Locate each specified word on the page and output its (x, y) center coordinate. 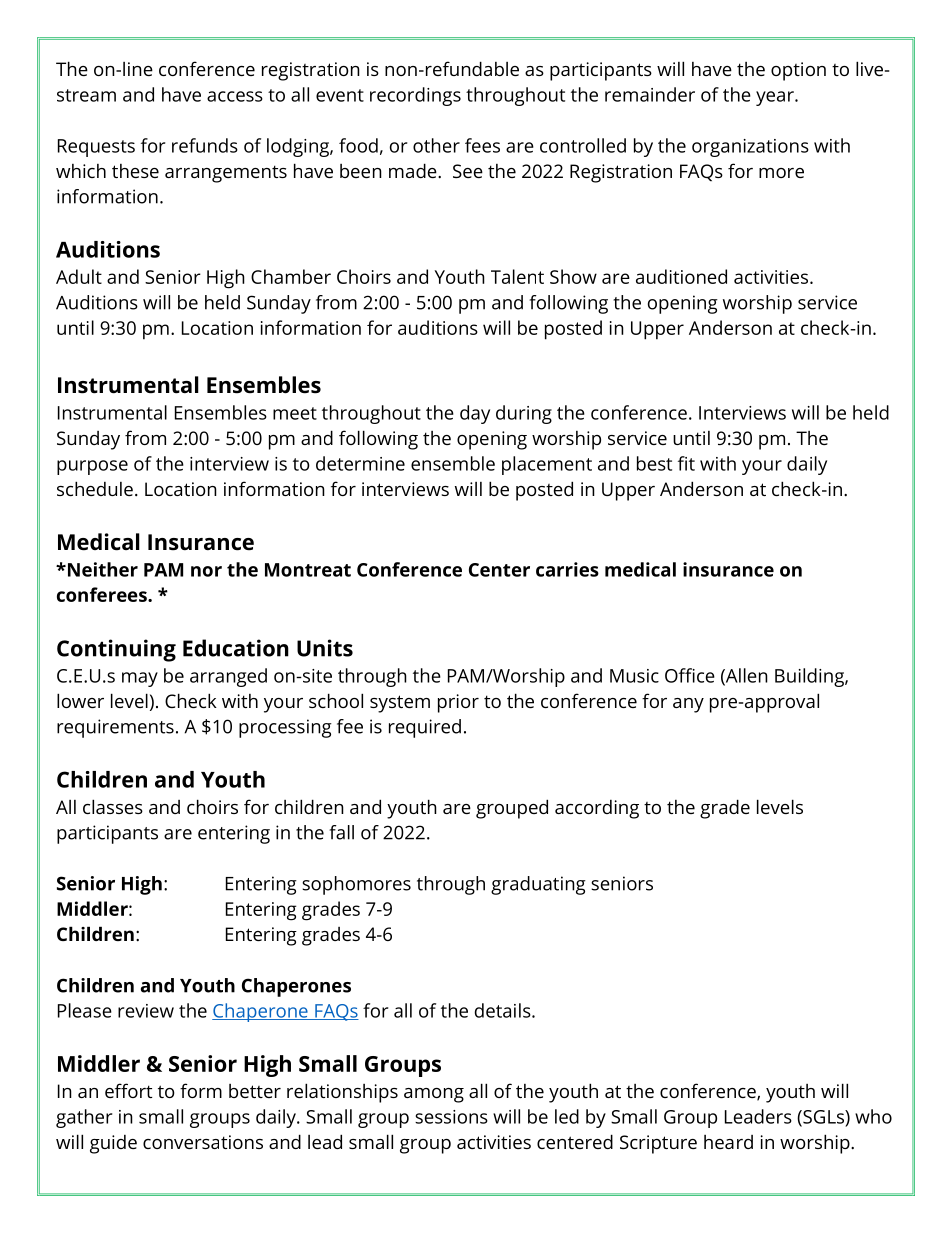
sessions (451, 1117)
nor (206, 571)
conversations (203, 1142)
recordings (415, 96)
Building (810, 677)
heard (728, 1142)
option (798, 71)
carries (567, 569)
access (235, 96)
